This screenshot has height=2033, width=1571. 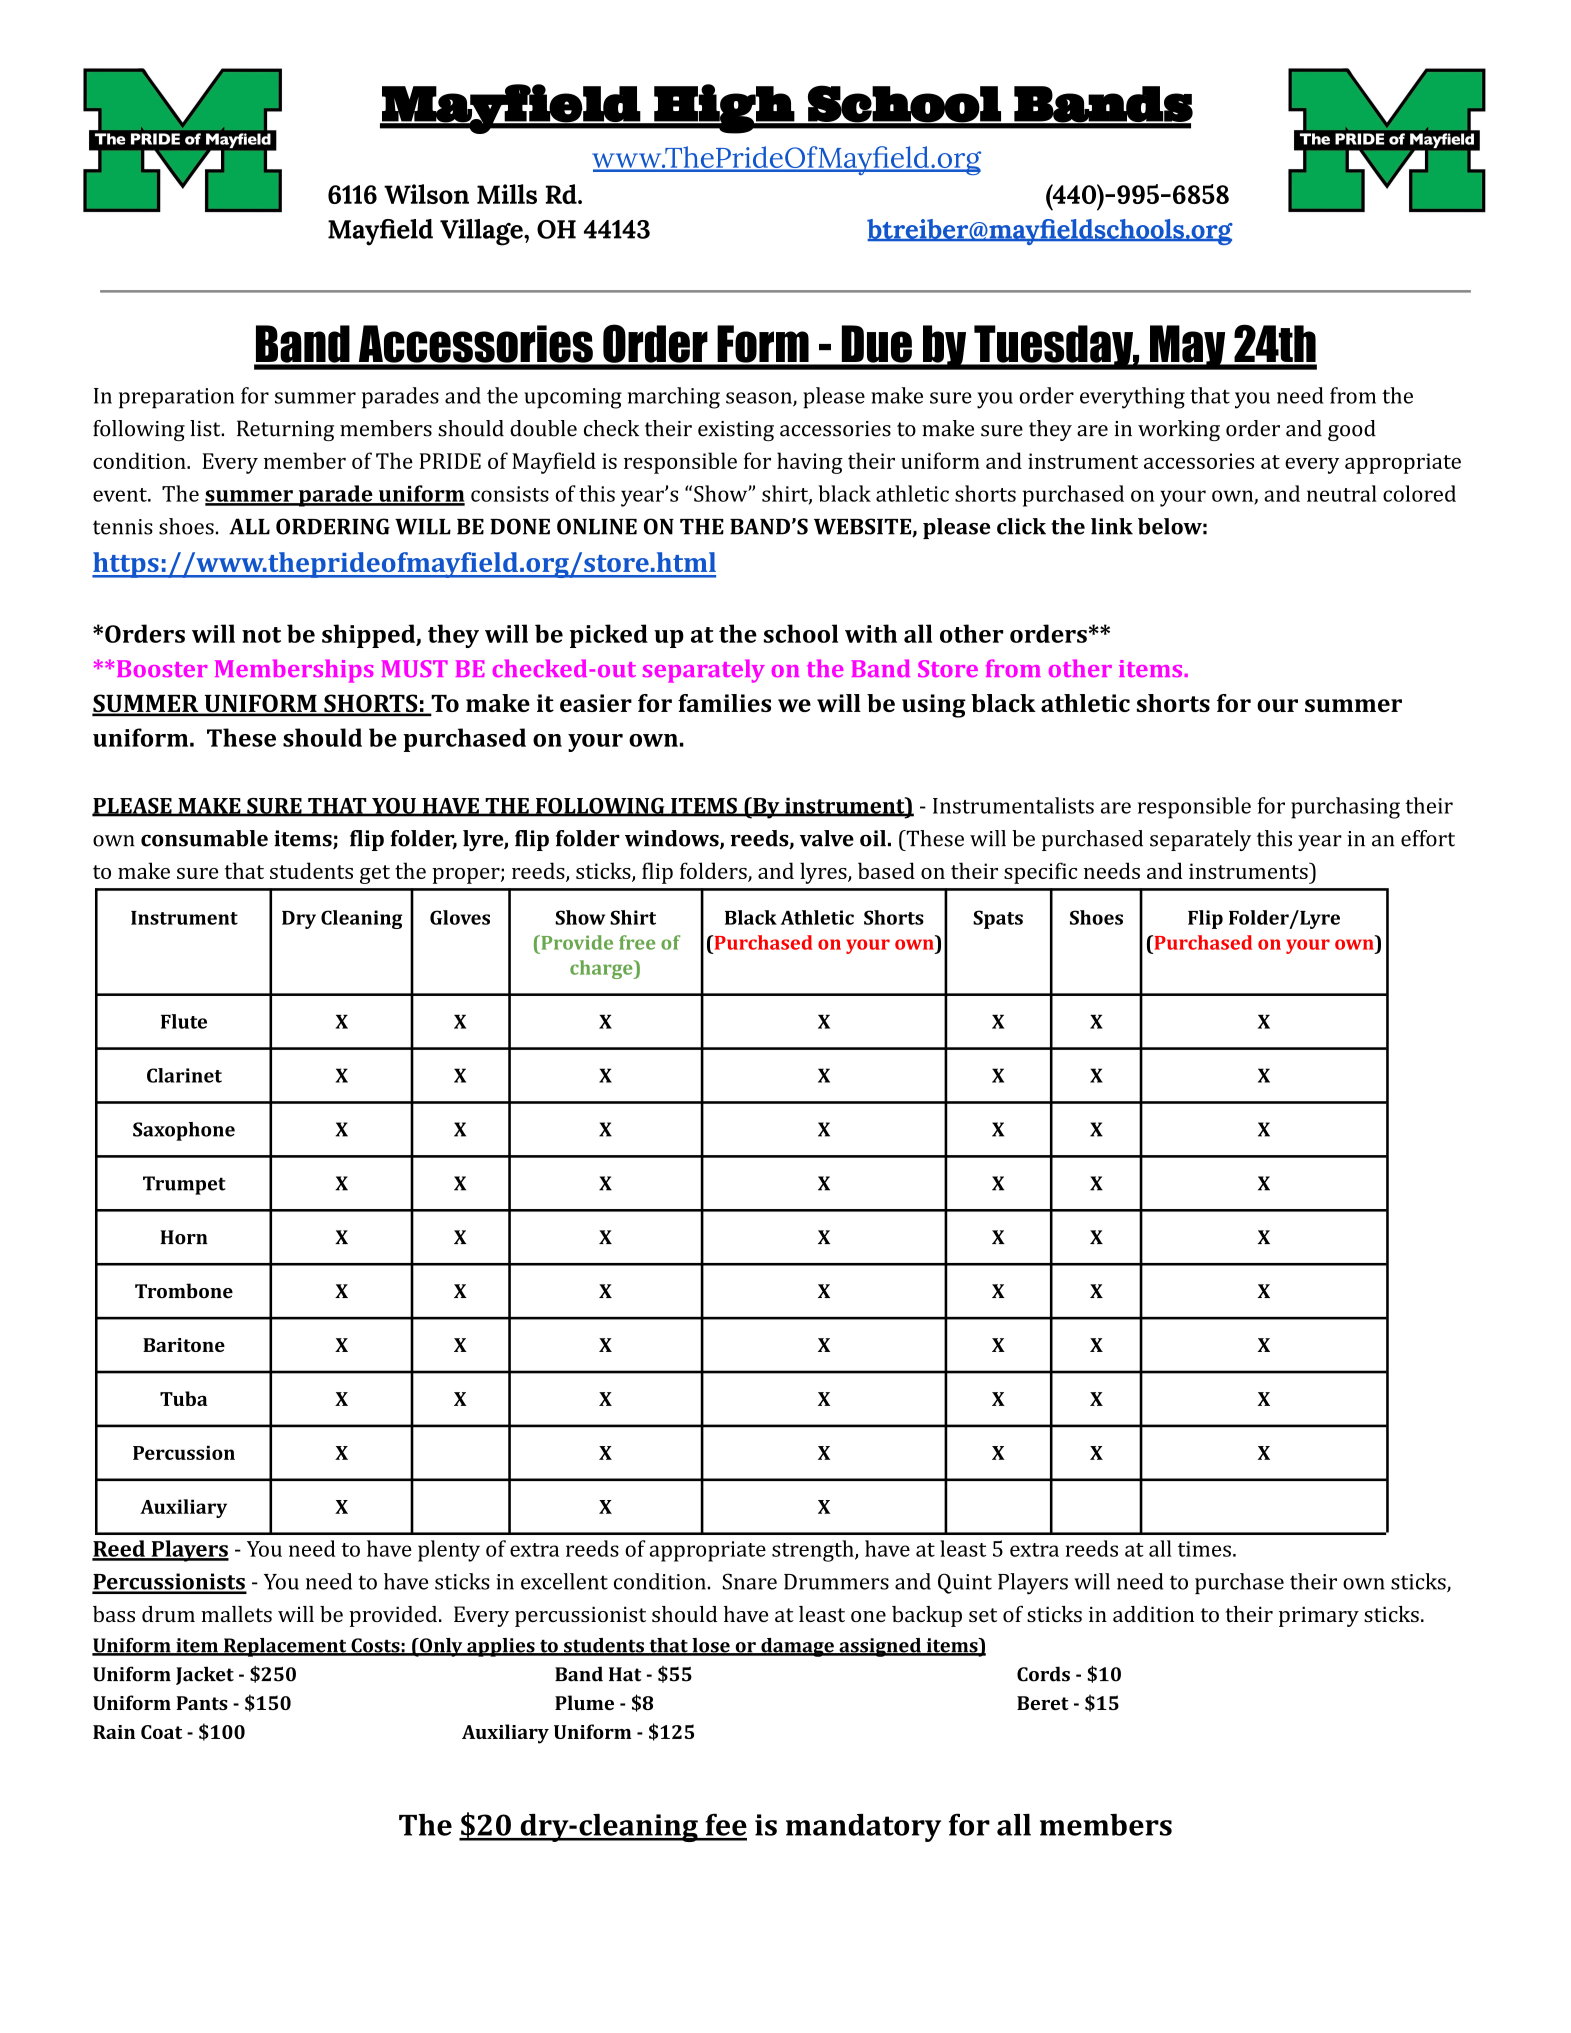 What do you see at coordinates (1352, 430) in the screenshot?
I see `good` at bounding box center [1352, 430].
